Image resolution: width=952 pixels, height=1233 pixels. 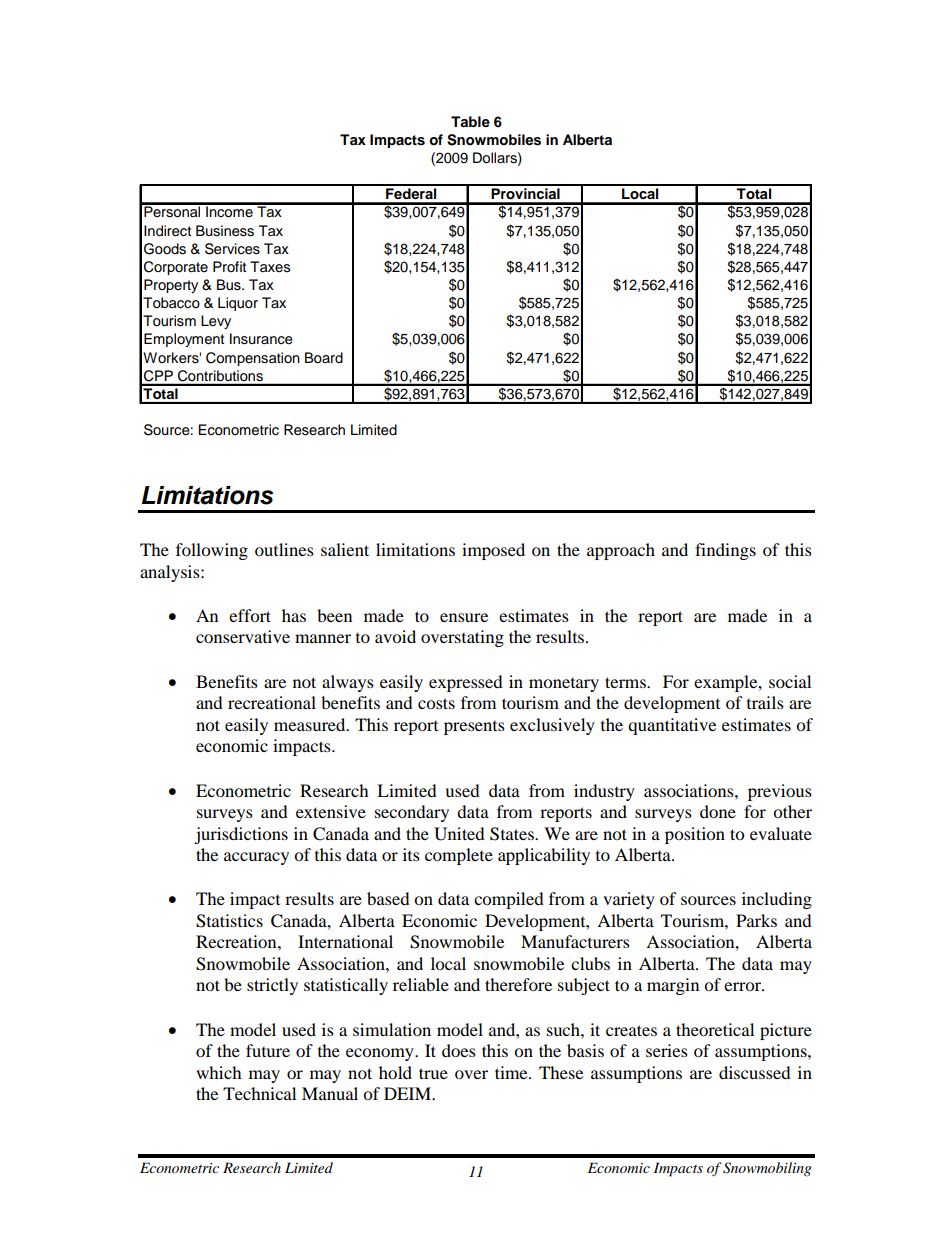 What do you see at coordinates (225, 231) in the screenshot?
I see `Business` at bounding box center [225, 231].
